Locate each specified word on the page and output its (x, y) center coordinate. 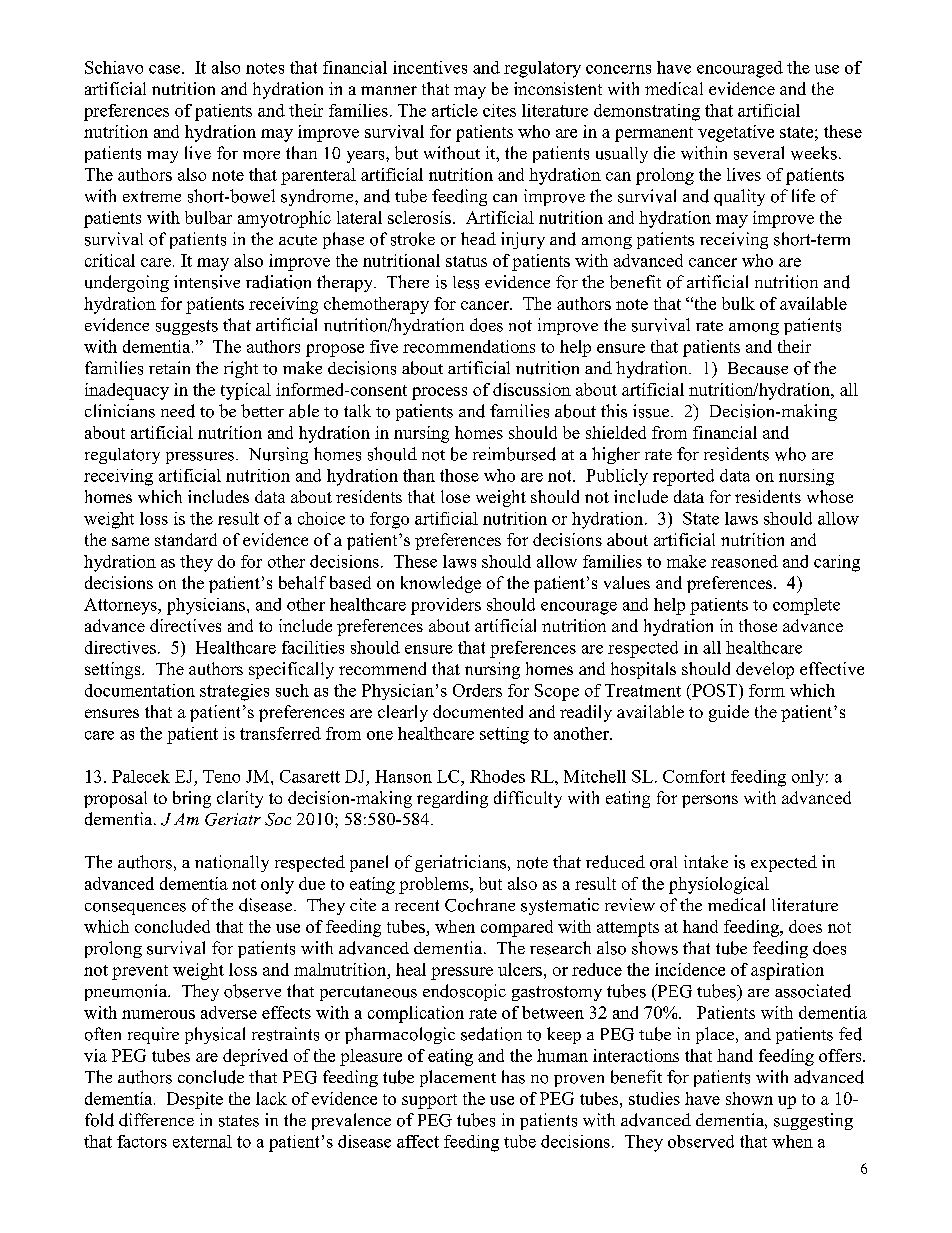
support (429, 1101)
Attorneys (121, 606)
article (455, 110)
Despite (195, 1100)
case (166, 69)
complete (806, 606)
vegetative (736, 133)
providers (446, 606)
